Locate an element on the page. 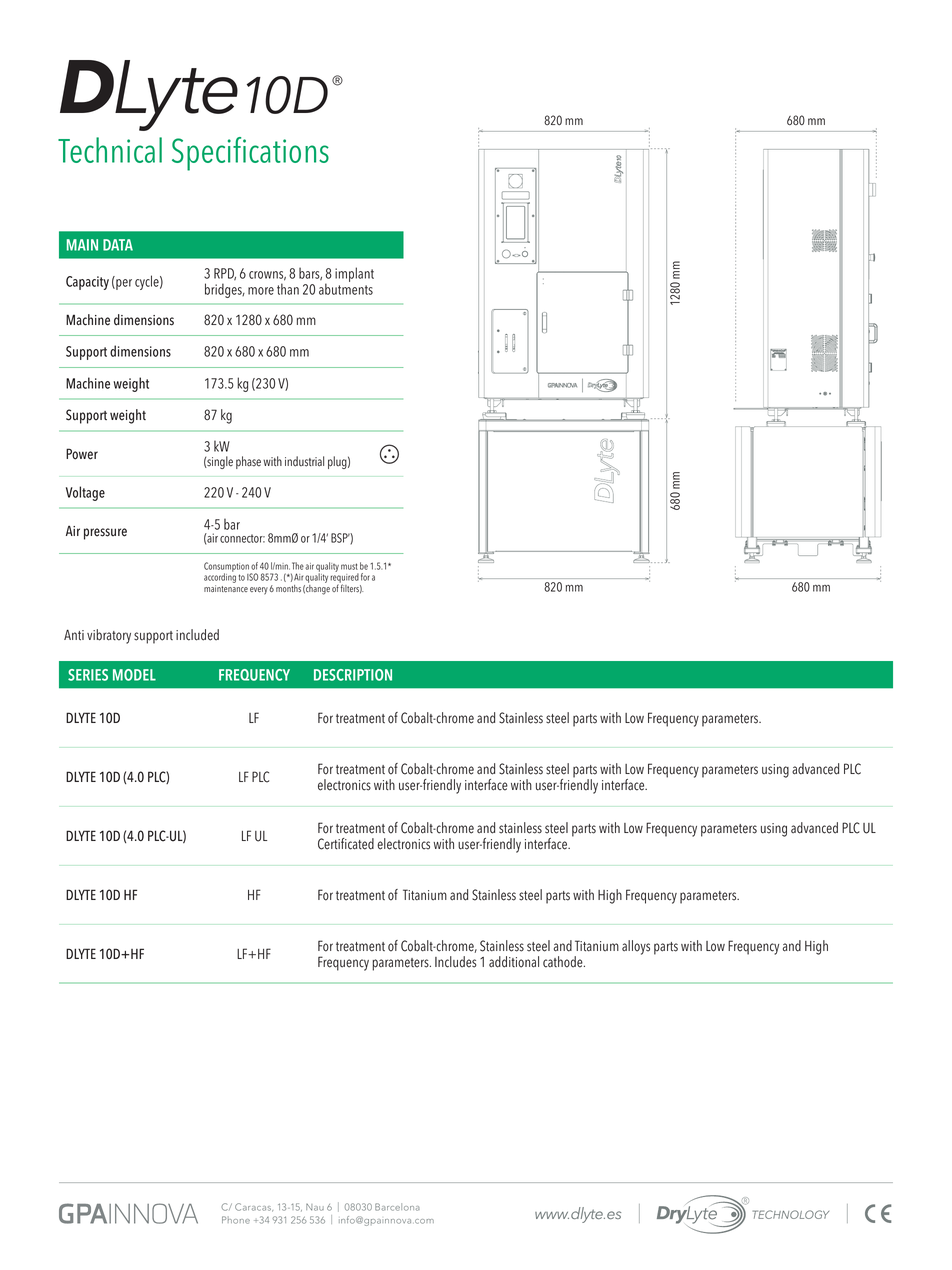  abutments is located at coordinates (346, 288).
